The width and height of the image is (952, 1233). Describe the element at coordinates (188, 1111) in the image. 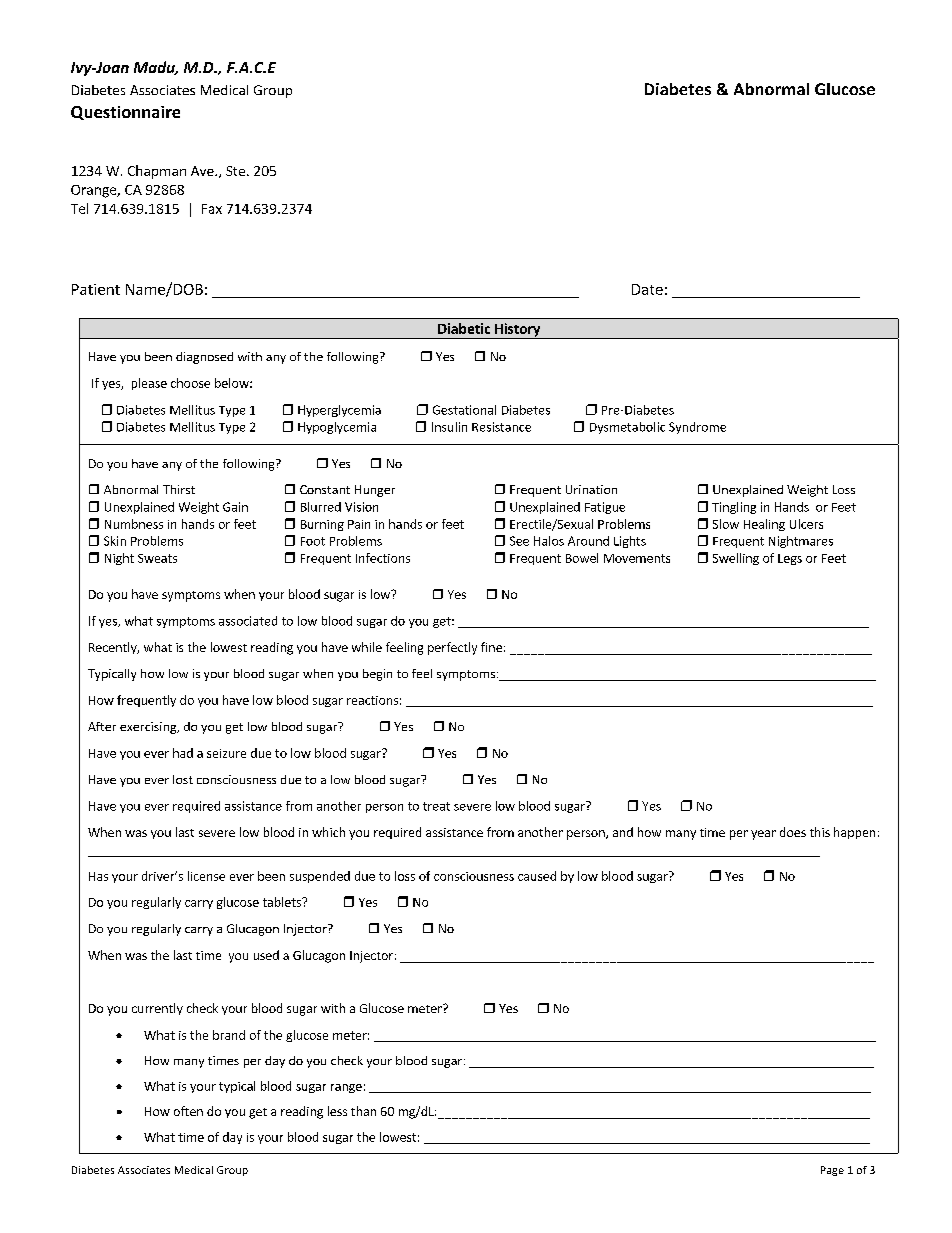

I see `often` at that location.
